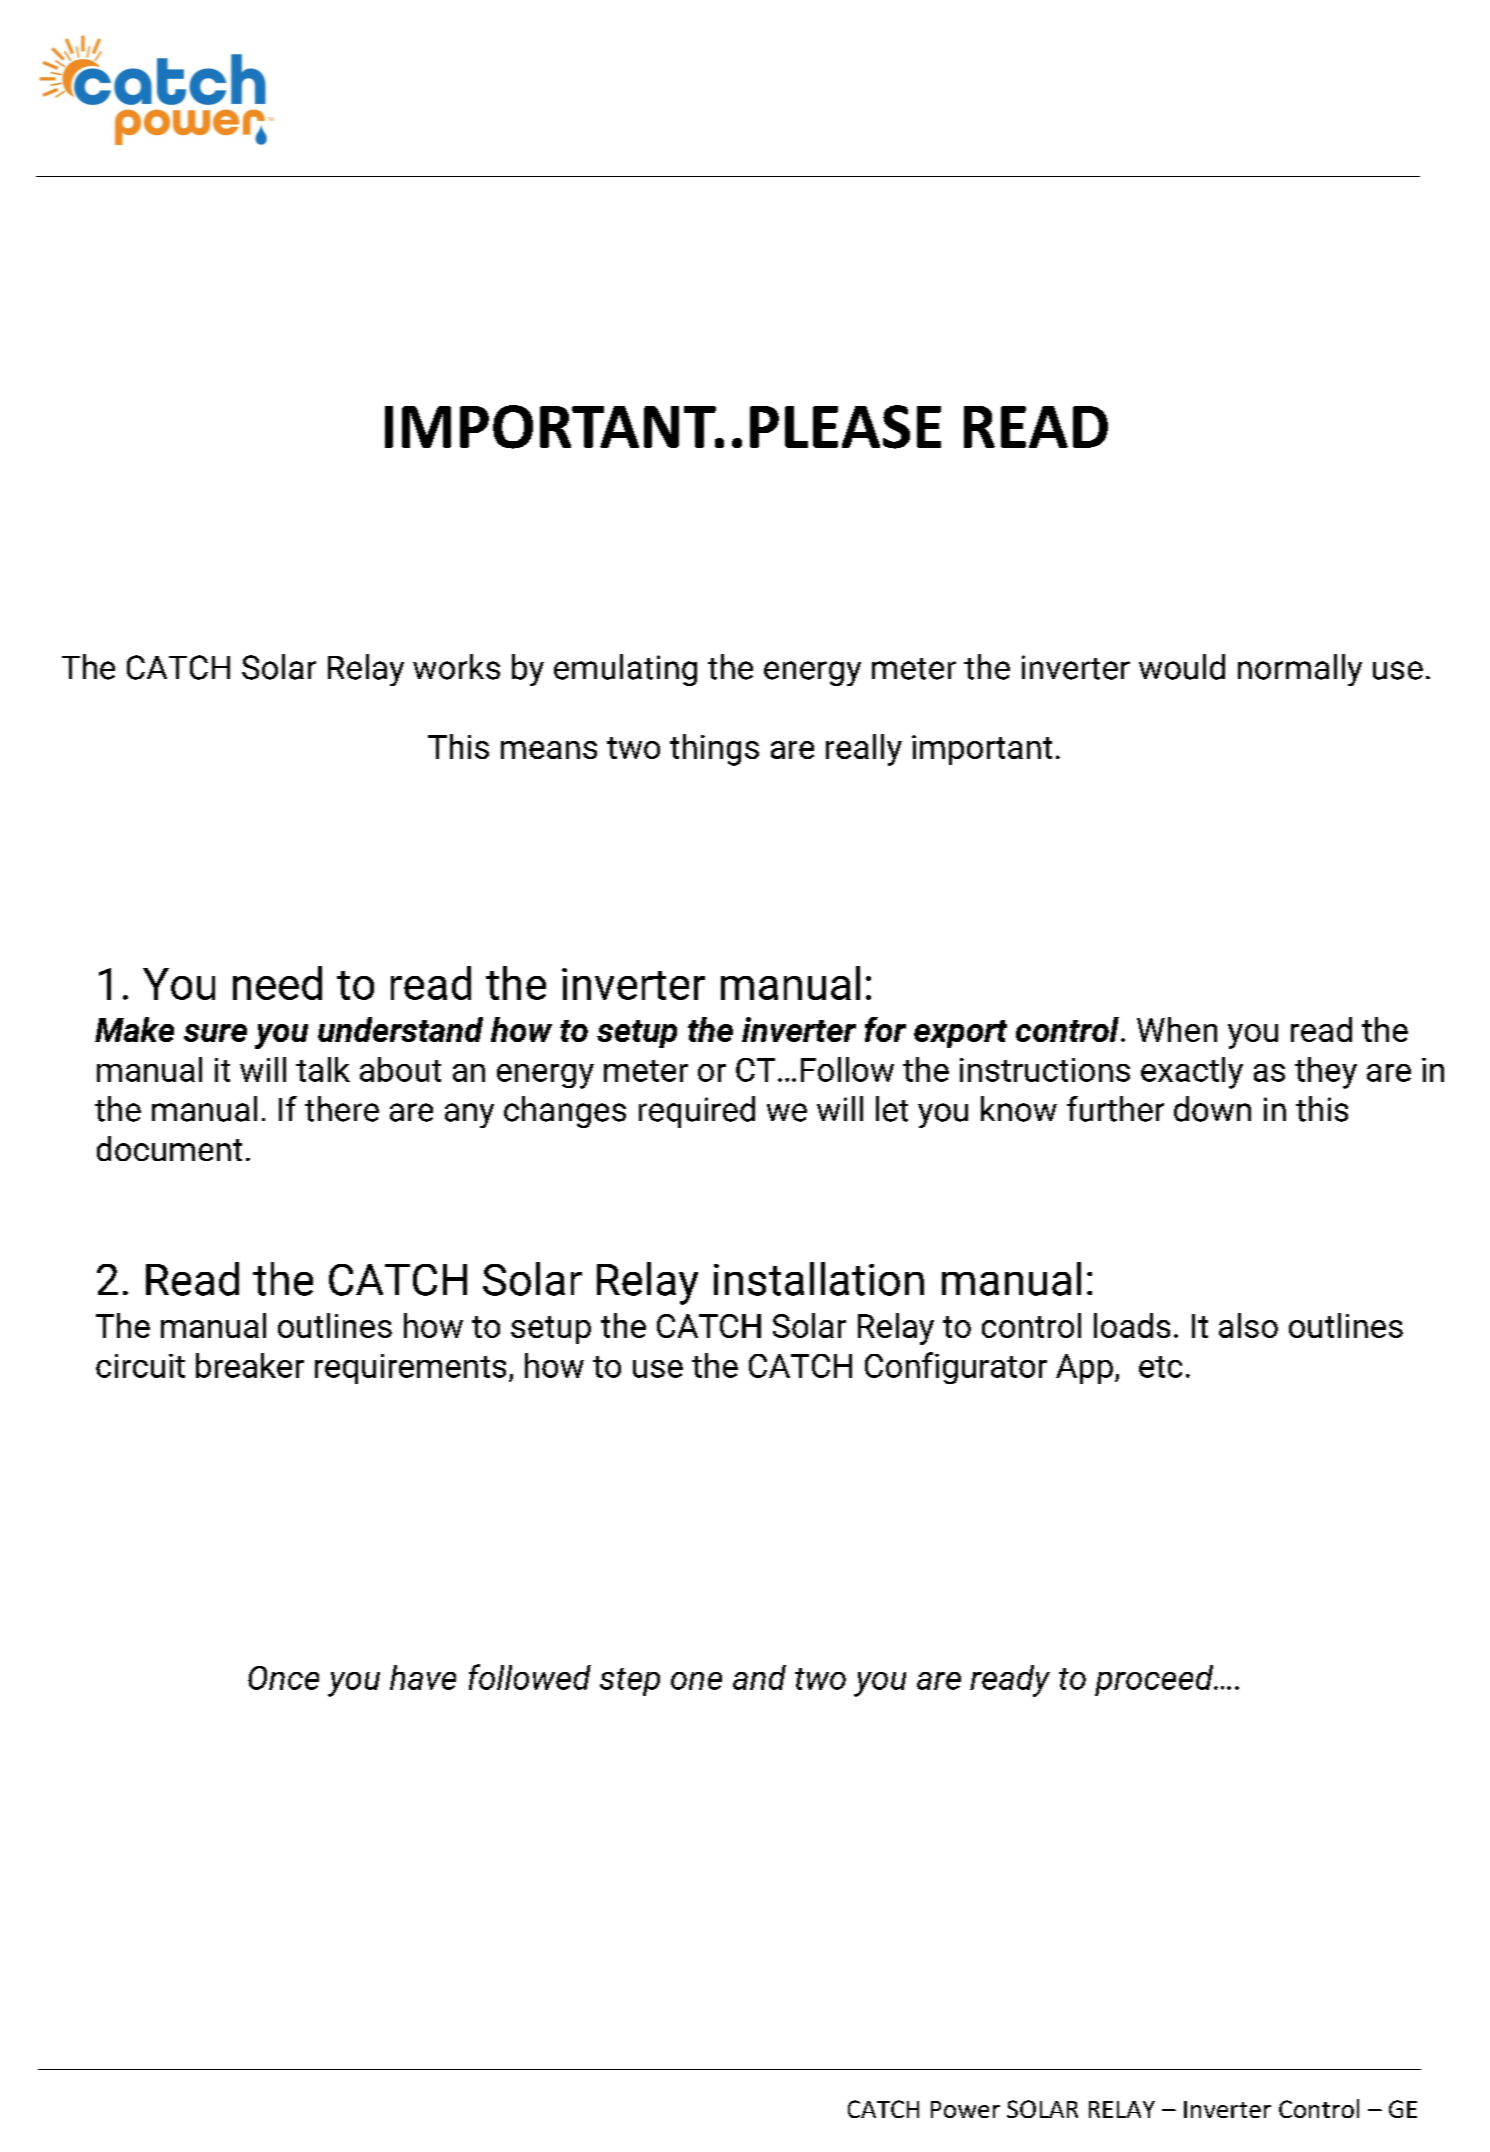 This screenshot has height=2152, width=1490. I want to click on required, so click(697, 1112).
